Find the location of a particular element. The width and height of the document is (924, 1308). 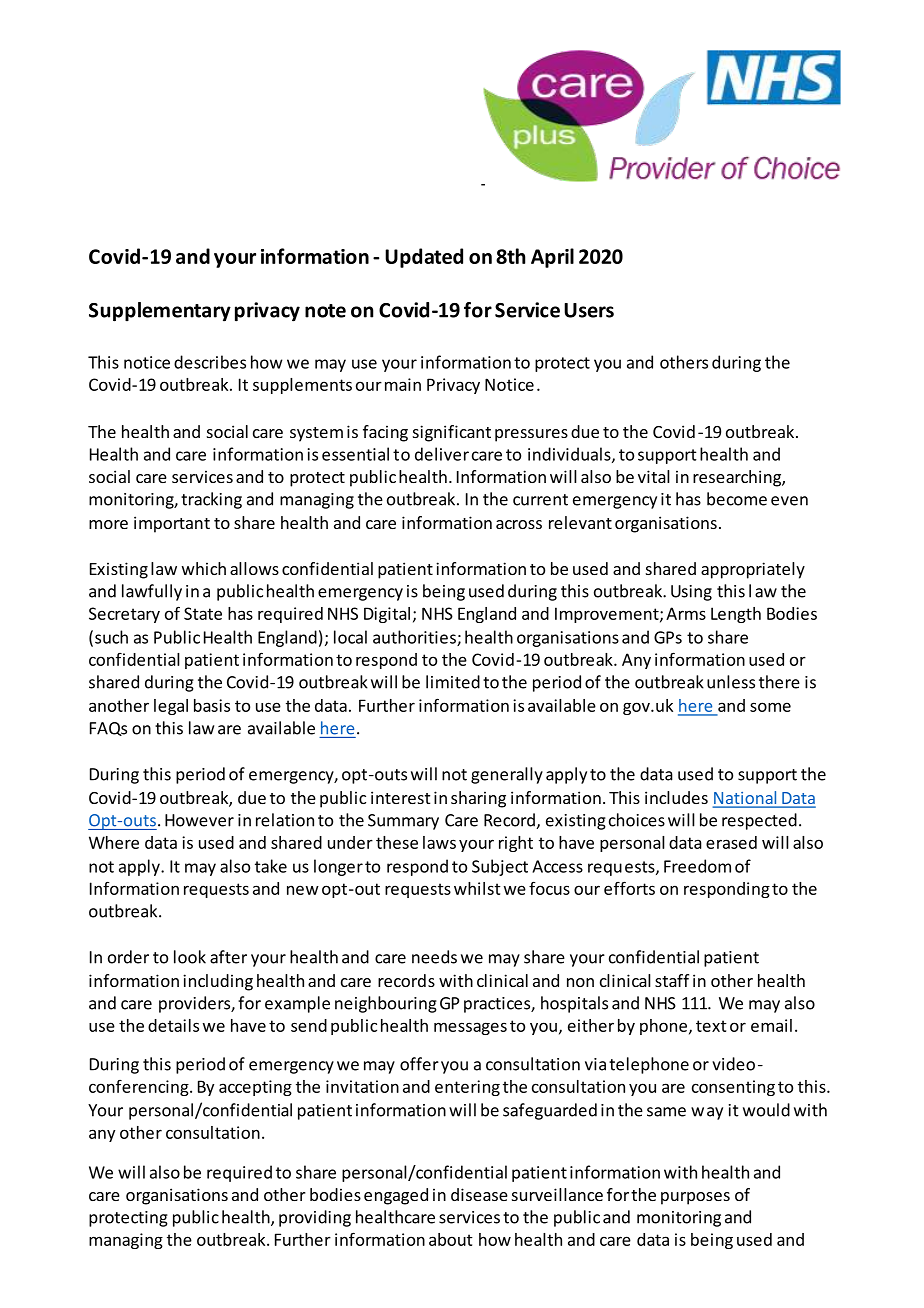

generally is located at coordinates (507, 775).
